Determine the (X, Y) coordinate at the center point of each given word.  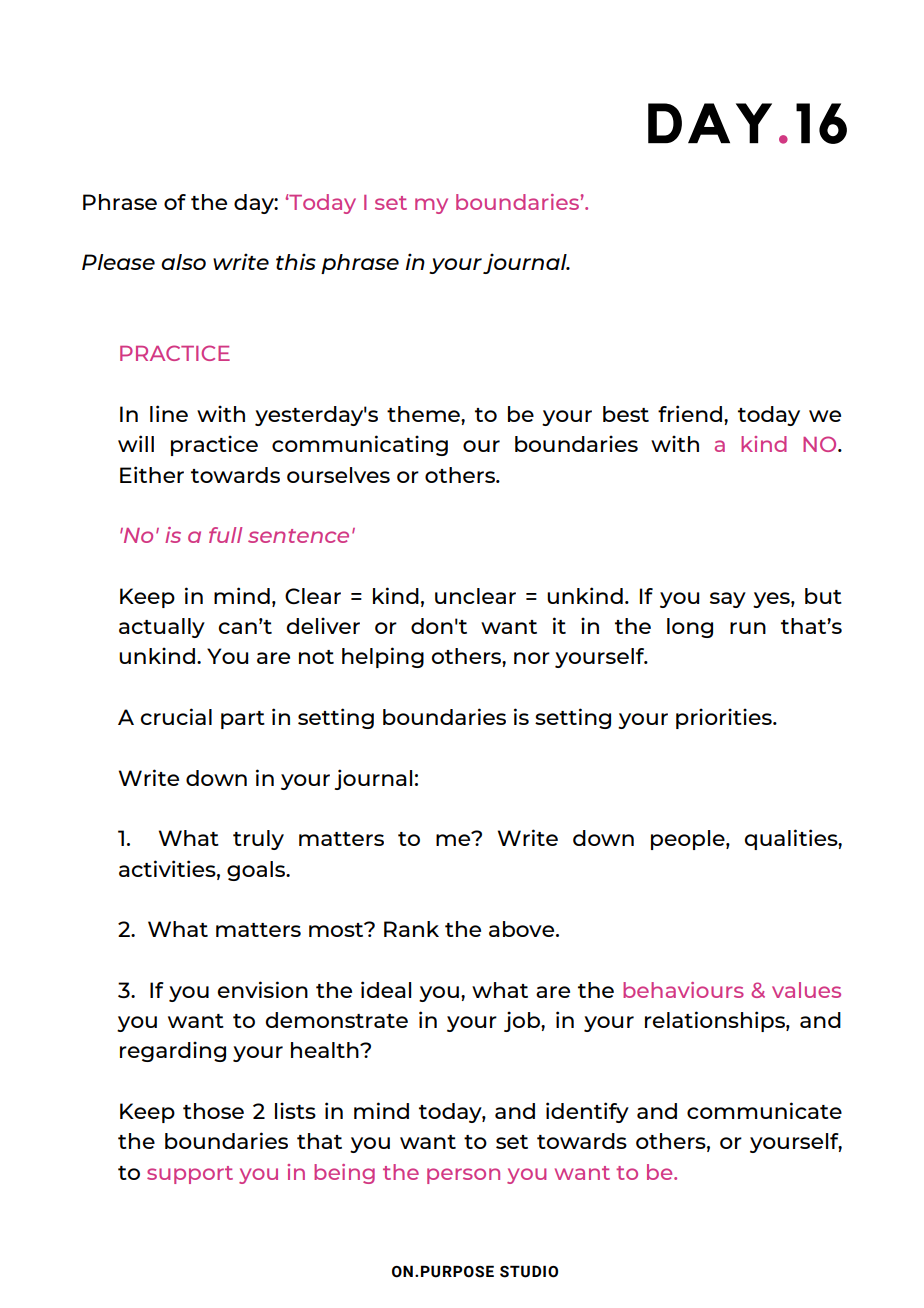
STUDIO (529, 1271)
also (183, 262)
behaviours (683, 990)
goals (257, 871)
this (296, 261)
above (523, 929)
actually (162, 628)
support (190, 1175)
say (728, 600)
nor (532, 658)
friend (690, 413)
